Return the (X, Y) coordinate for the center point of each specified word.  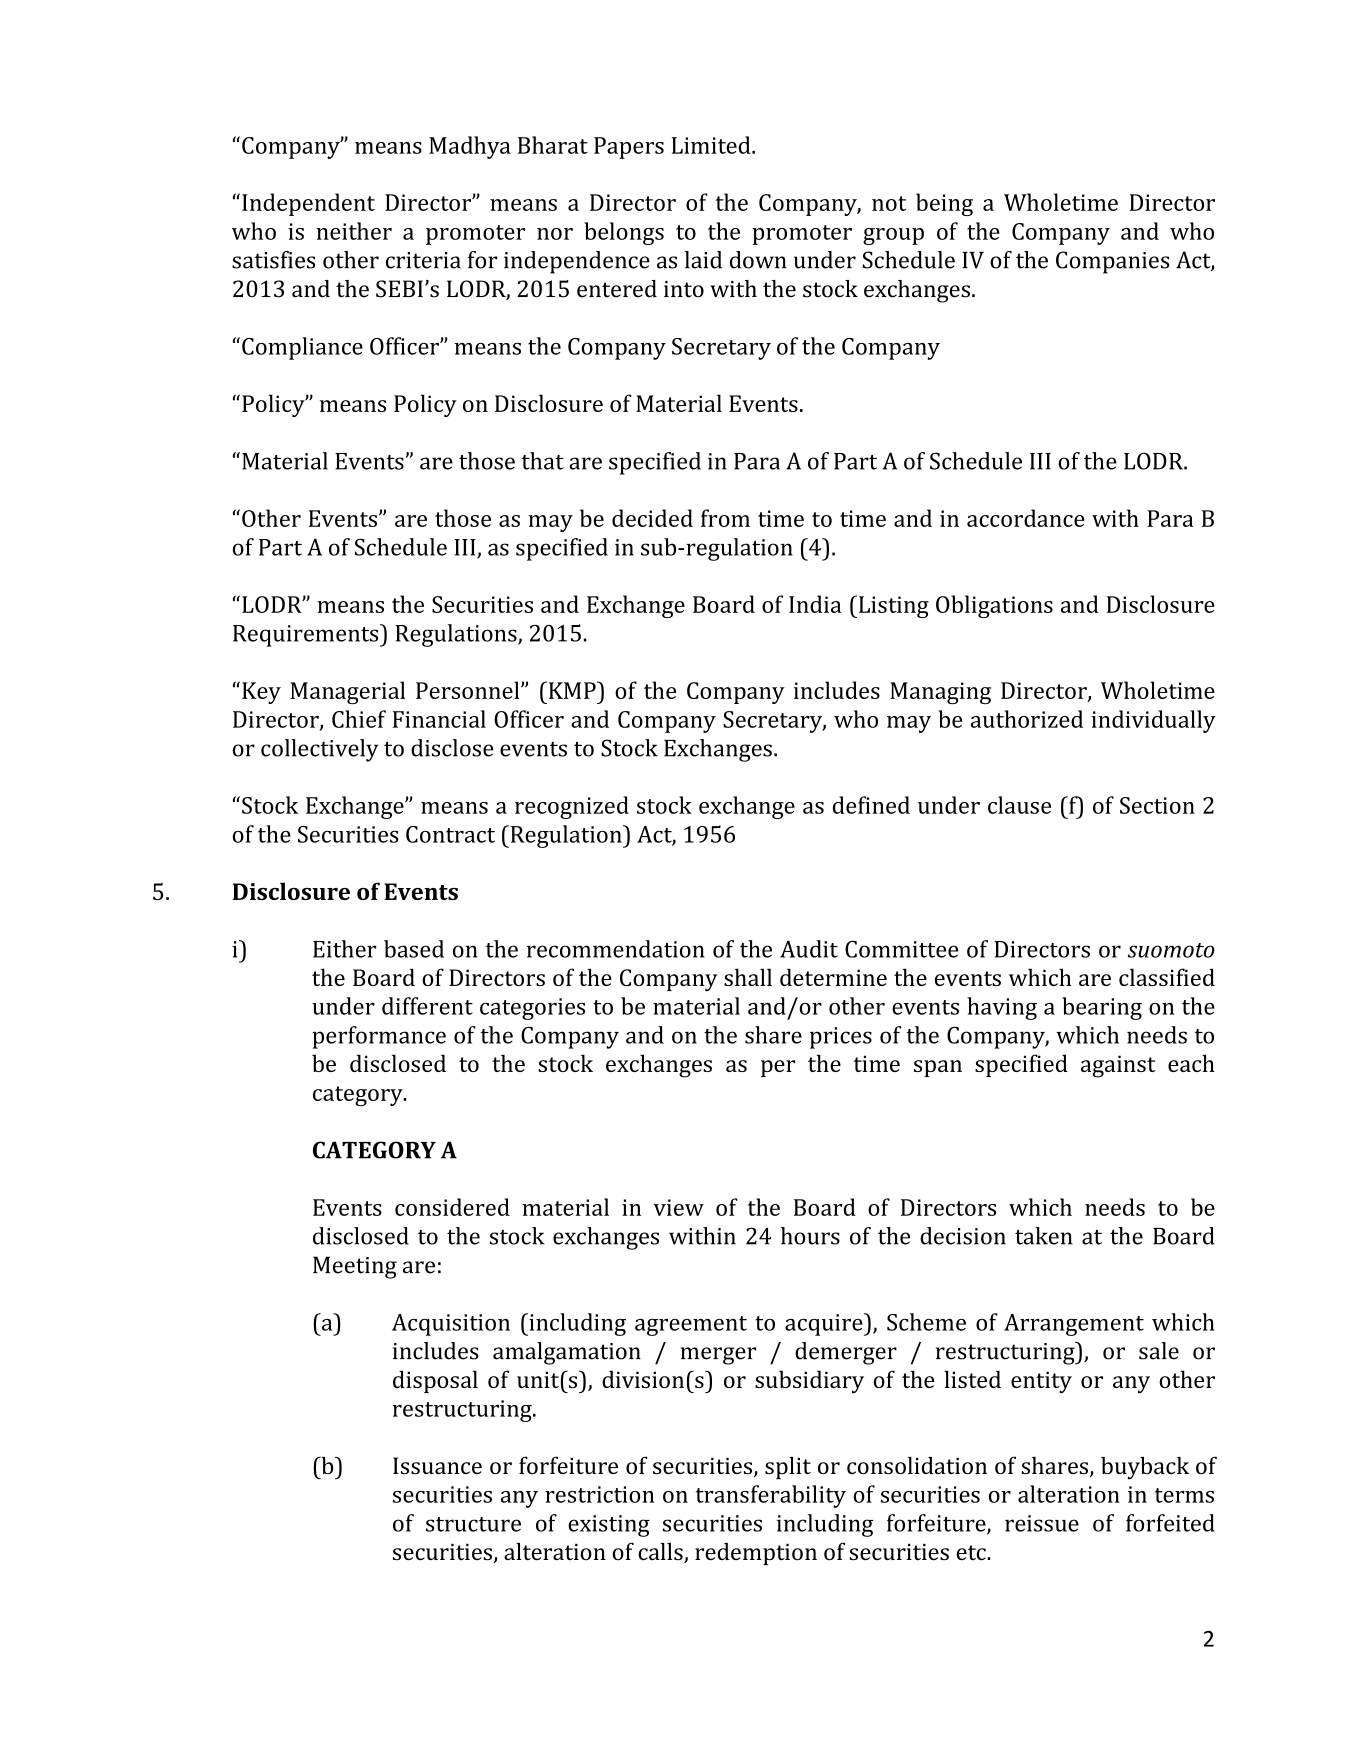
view (679, 1207)
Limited (712, 145)
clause (1019, 805)
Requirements (307, 635)
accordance (1026, 518)
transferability (771, 1496)
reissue (1042, 1523)
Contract (450, 834)
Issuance (437, 1465)
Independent (308, 204)
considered (452, 1207)
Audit (809, 949)
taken (1044, 1236)
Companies (1112, 262)
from (725, 518)
